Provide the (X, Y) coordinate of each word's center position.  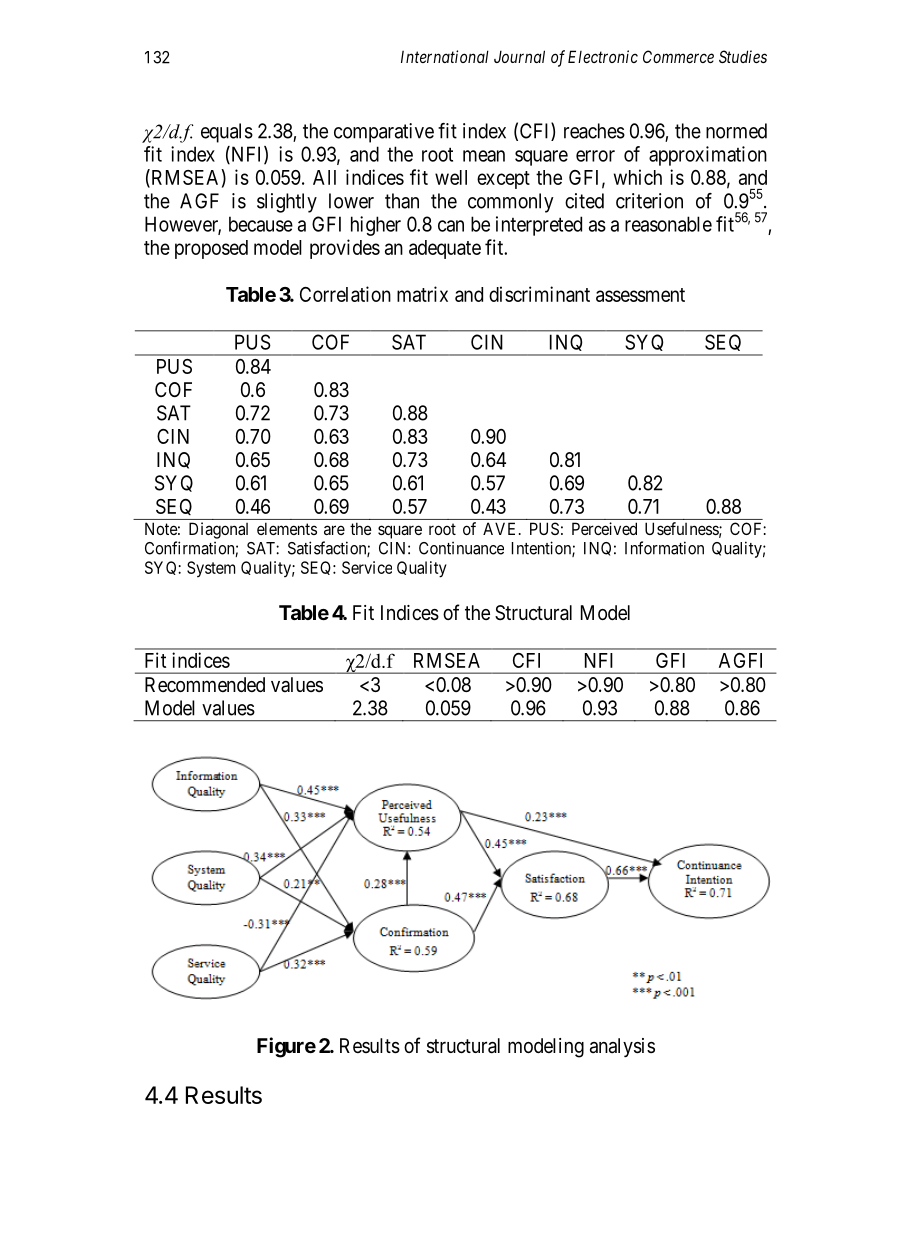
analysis (622, 1047)
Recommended (205, 684)
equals (227, 133)
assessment (640, 295)
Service (367, 567)
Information (664, 548)
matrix (422, 294)
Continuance (461, 548)
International (445, 56)
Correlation (345, 294)
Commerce (678, 56)
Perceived (604, 528)
